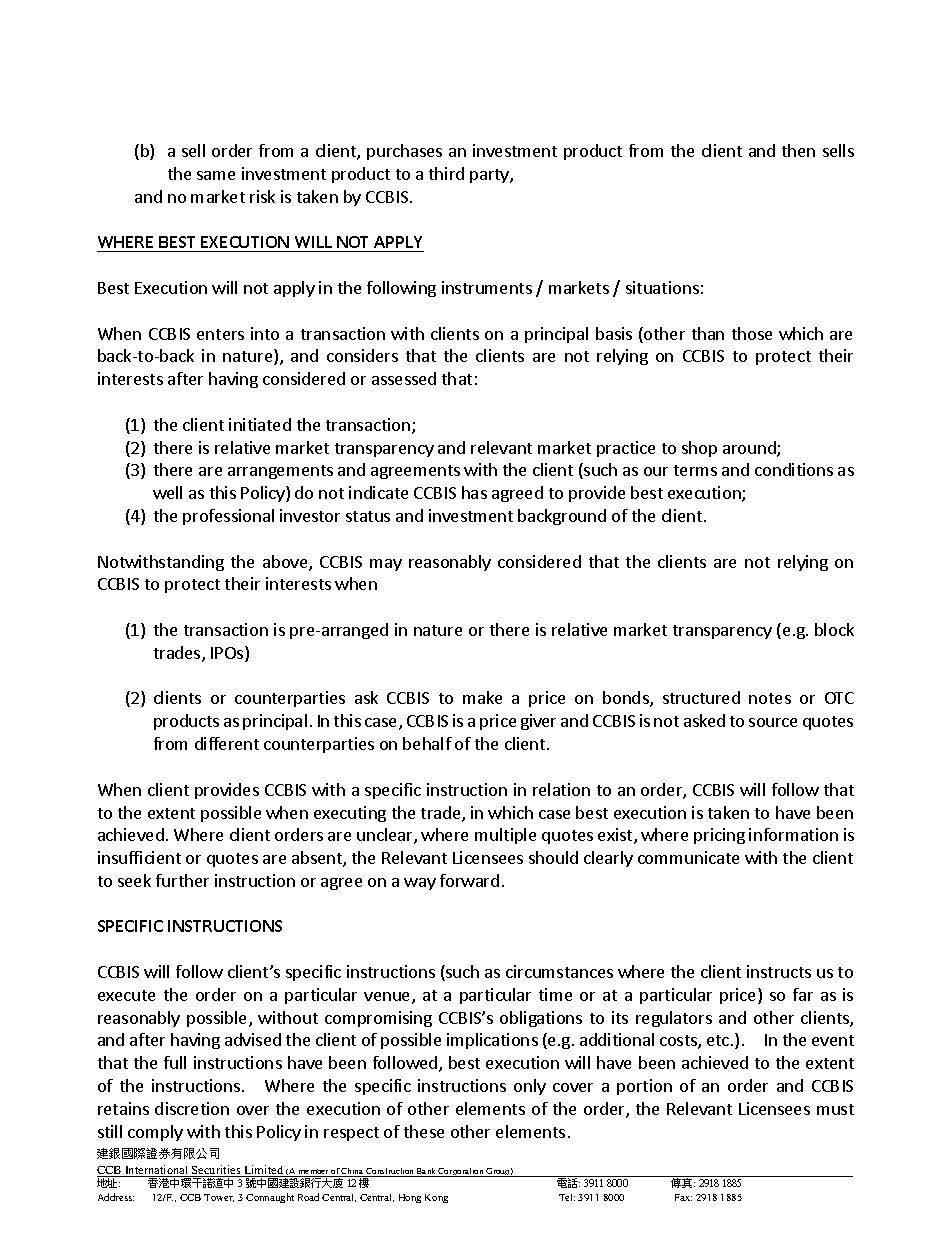 The height and width of the page is (1233, 952). What do you see at coordinates (752, 333) in the page?
I see `those` at bounding box center [752, 333].
